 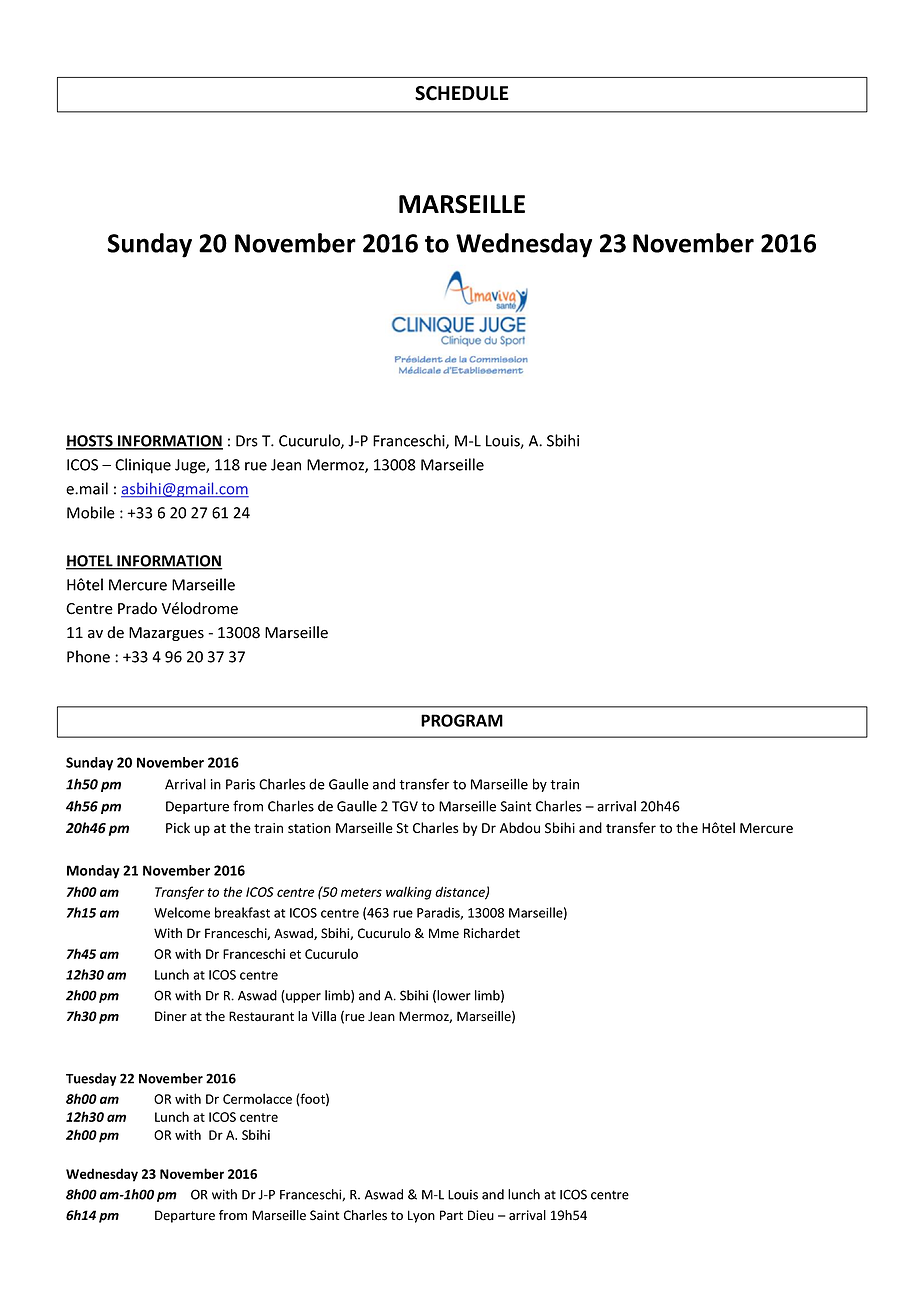 What do you see at coordinates (421, 1216) in the screenshot?
I see `Lyon` at bounding box center [421, 1216].
